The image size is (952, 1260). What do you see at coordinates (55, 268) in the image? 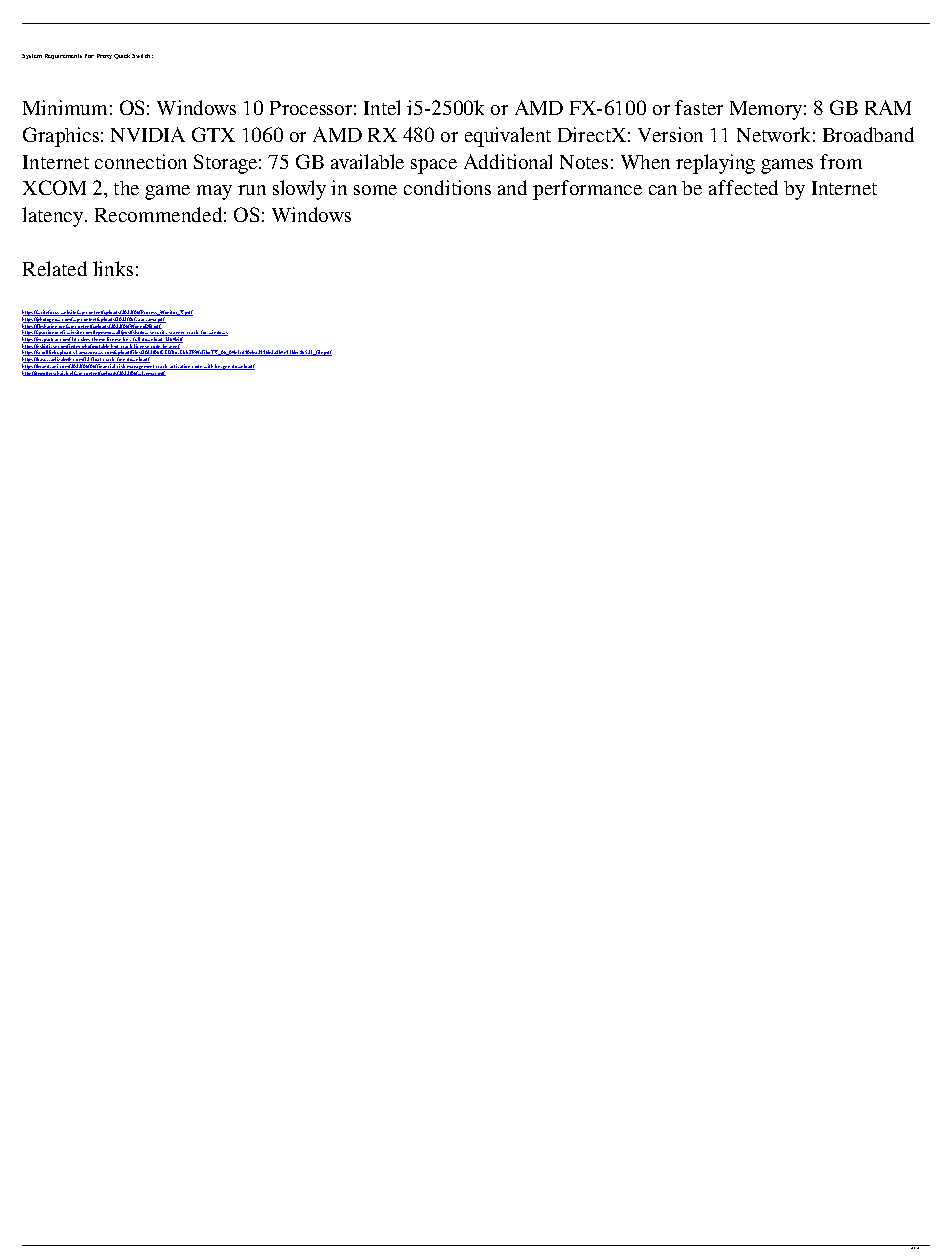
I see `Related` at bounding box center [55, 268].
